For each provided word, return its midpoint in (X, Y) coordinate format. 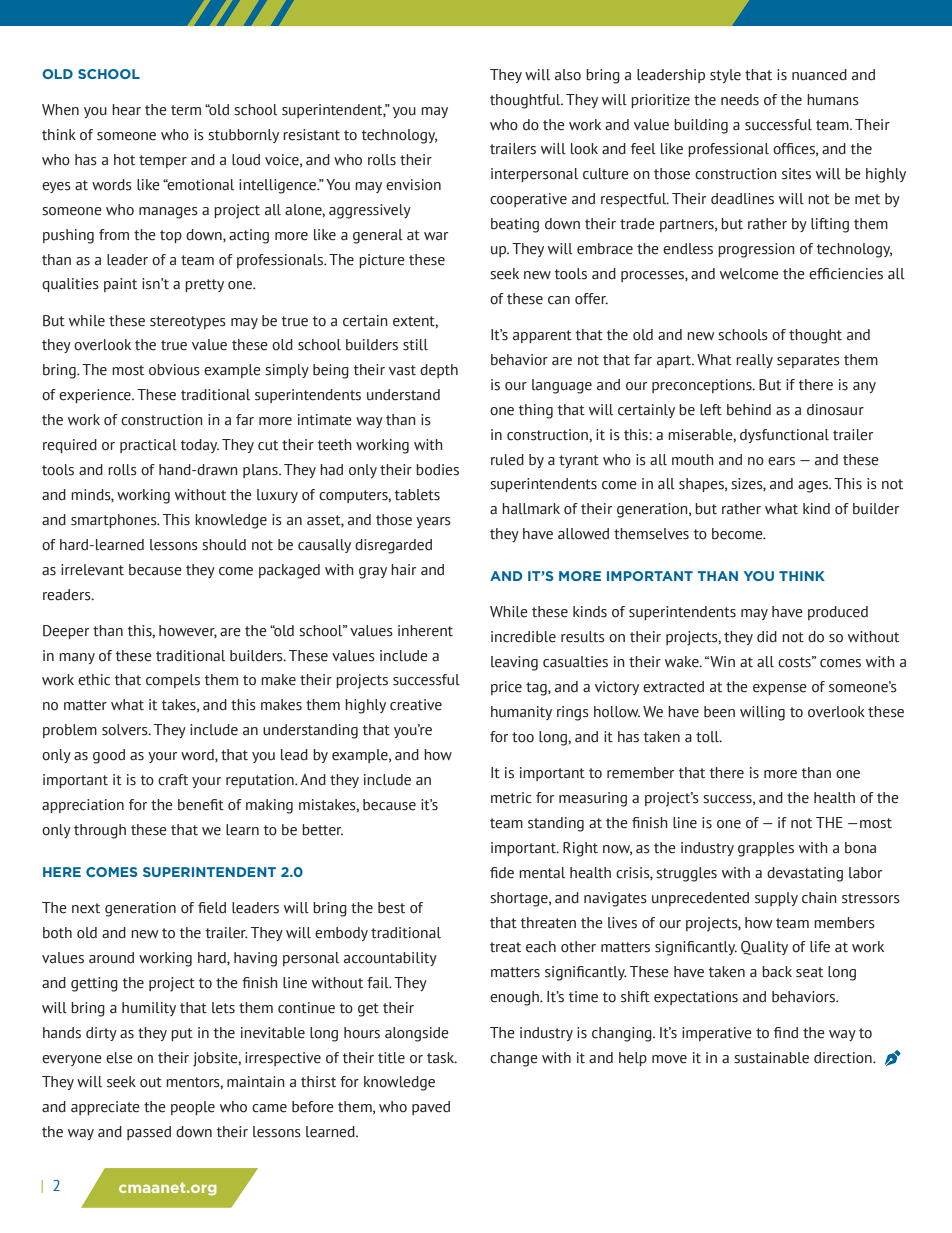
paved (431, 1108)
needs (740, 100)
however (188, 631)
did (767, 637)
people (193, 1108)
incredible (523, 637)
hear (126, 110)
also (568, 75)
